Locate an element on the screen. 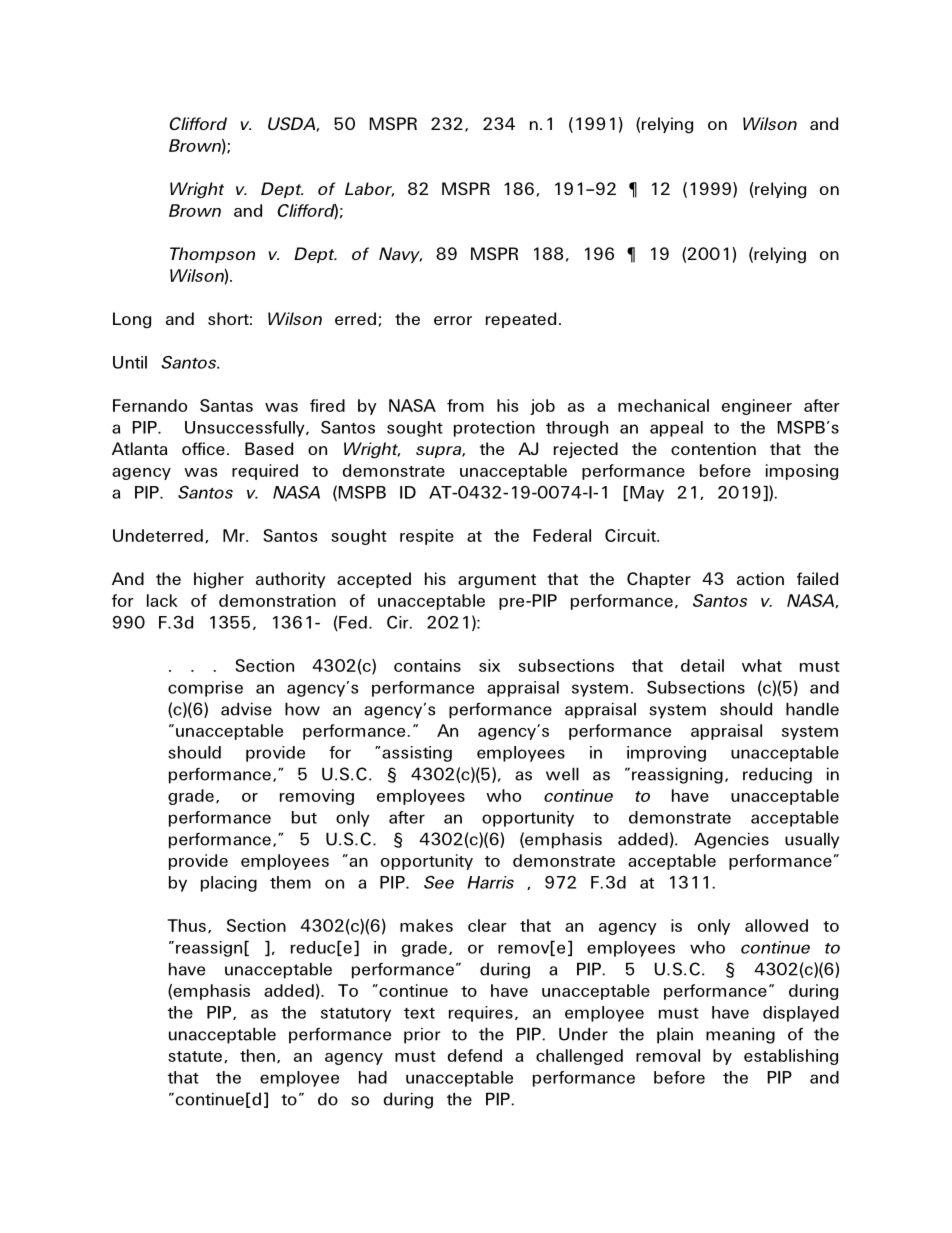  Thompson is located at coordinates (212, 255).
